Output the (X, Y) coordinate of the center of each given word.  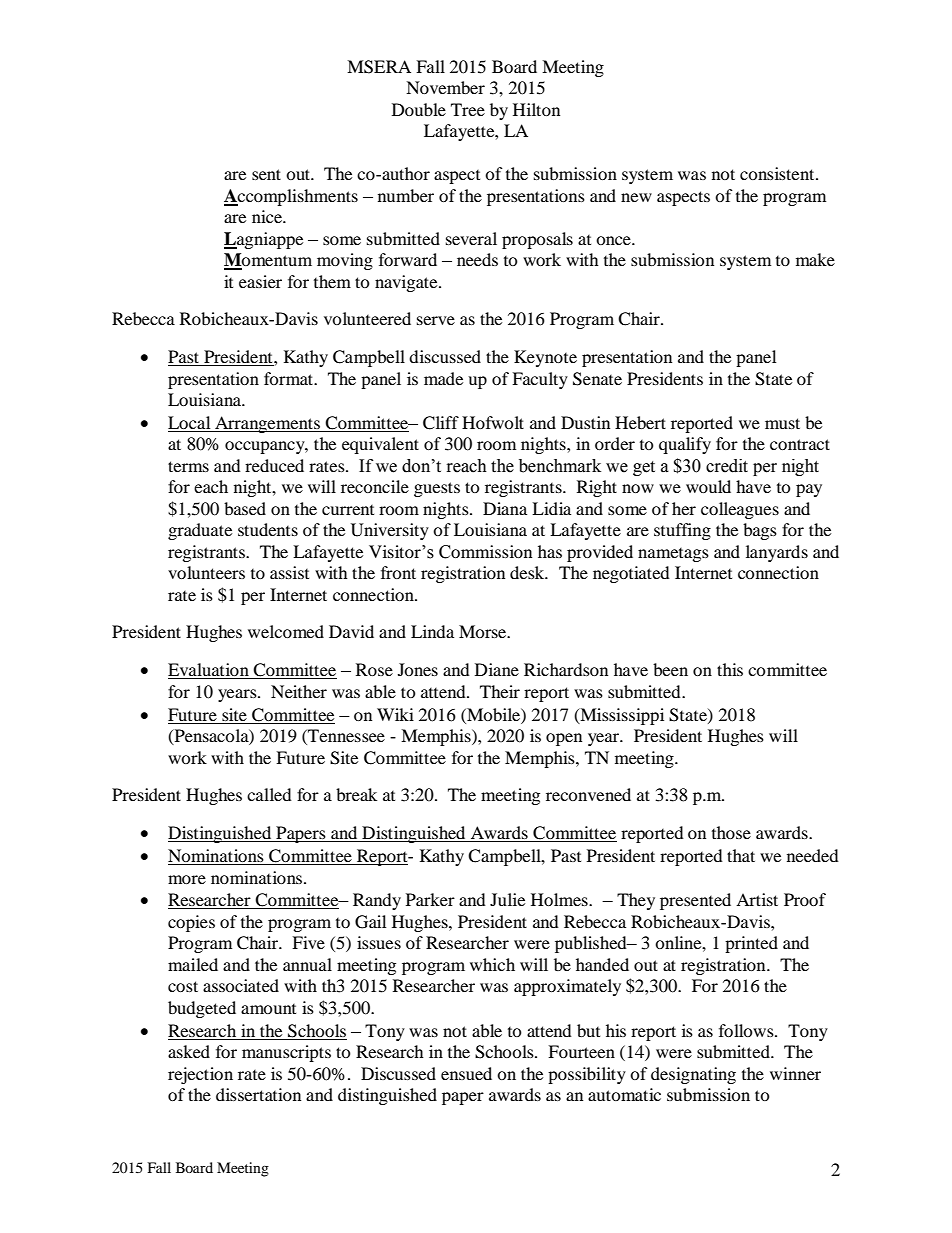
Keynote (545, 358)
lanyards (777, 553)
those (731, 832)
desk (528, 572)
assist (289, 572)
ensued (466, 1073)
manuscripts (286, 1053)
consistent (778, 173)
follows (747, 1030)
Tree (468, 109)
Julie (507, 899)
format (290, 378)
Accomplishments (291, 197)
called (269, 794)
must (782, 423)
